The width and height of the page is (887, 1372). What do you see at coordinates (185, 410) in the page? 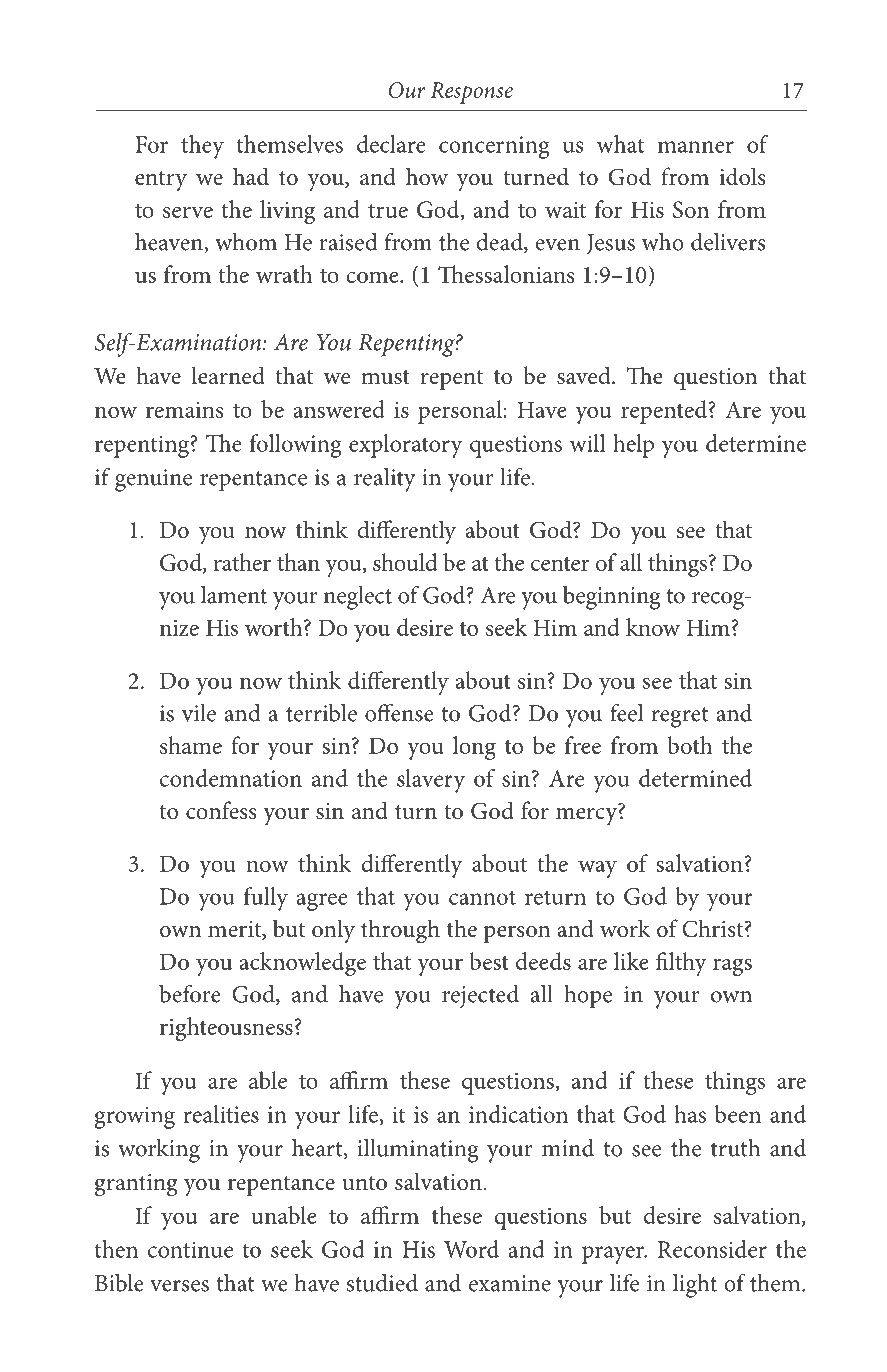
I see `remains` at bounding box center [185, 410].
